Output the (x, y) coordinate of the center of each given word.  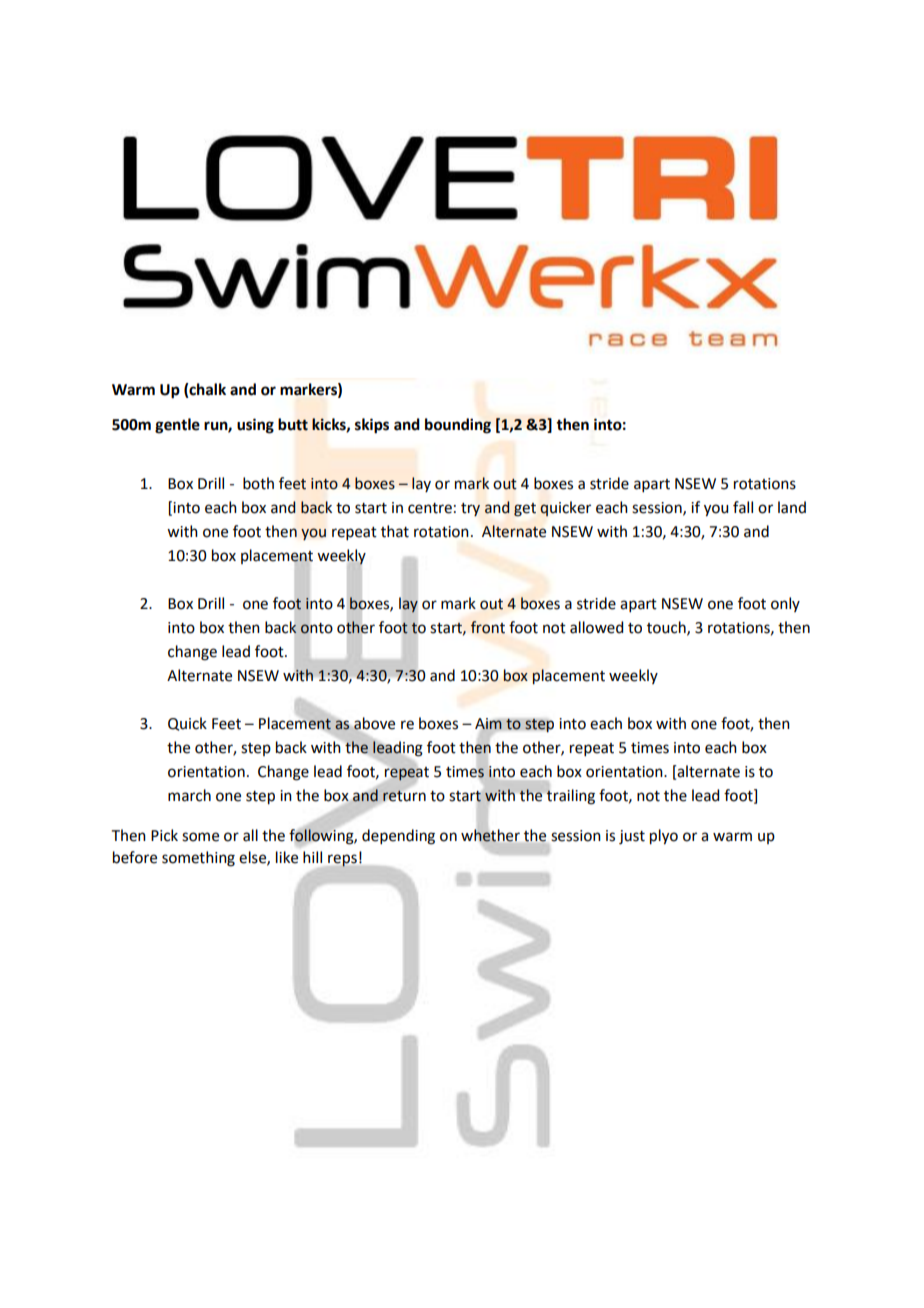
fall (743, 507)
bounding (458, 426)
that (395, 531)
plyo (664, 837)
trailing (570, 796)
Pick (164, 835)
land (792, 507)
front (488, 627)
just (632, 837)
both (258, 483)
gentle (177, 426)
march (189, 795)
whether (490, 835)
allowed (596, 627)
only (785, 604)
